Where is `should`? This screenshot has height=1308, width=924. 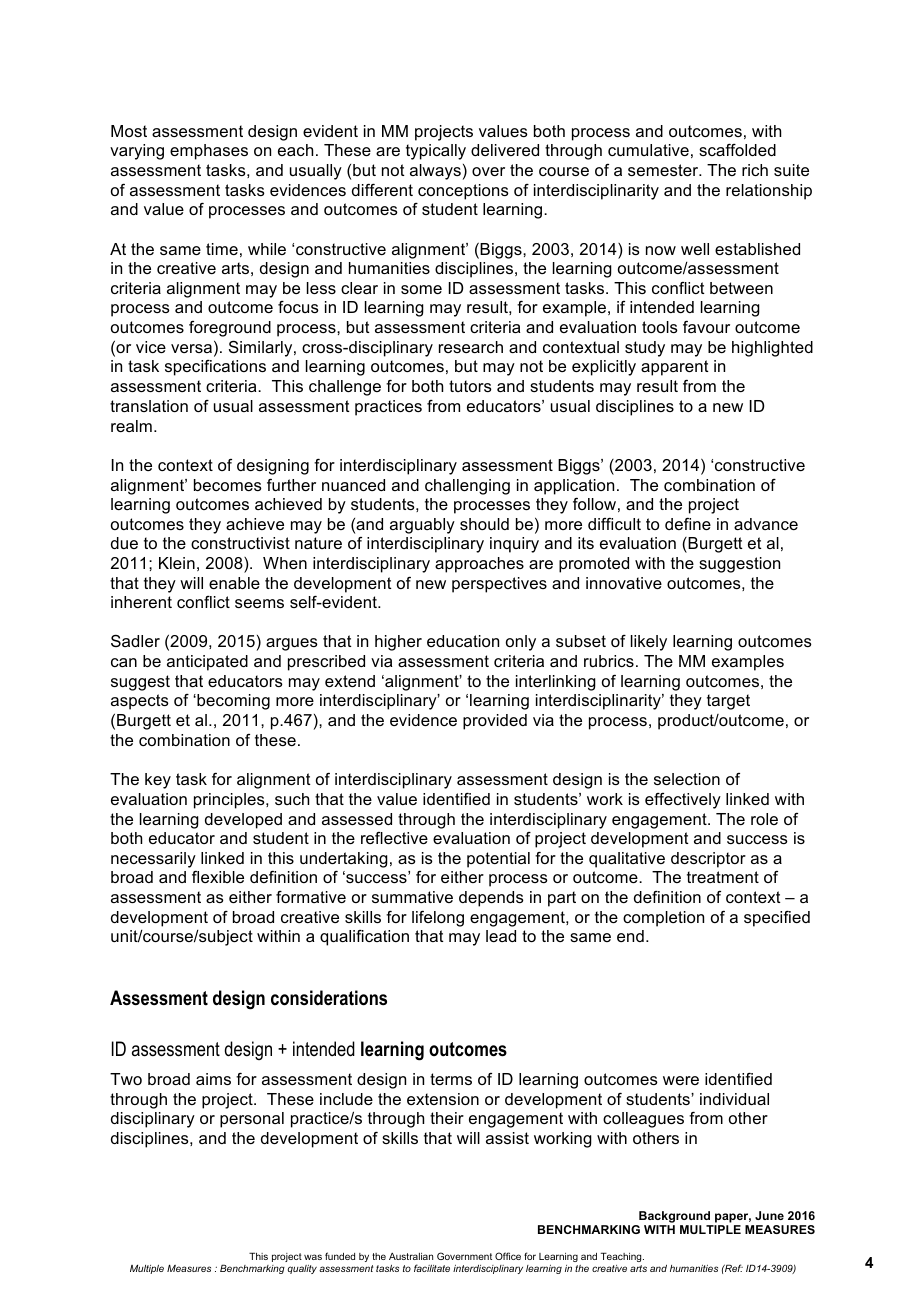
should is located at coordinates (484, 524).
